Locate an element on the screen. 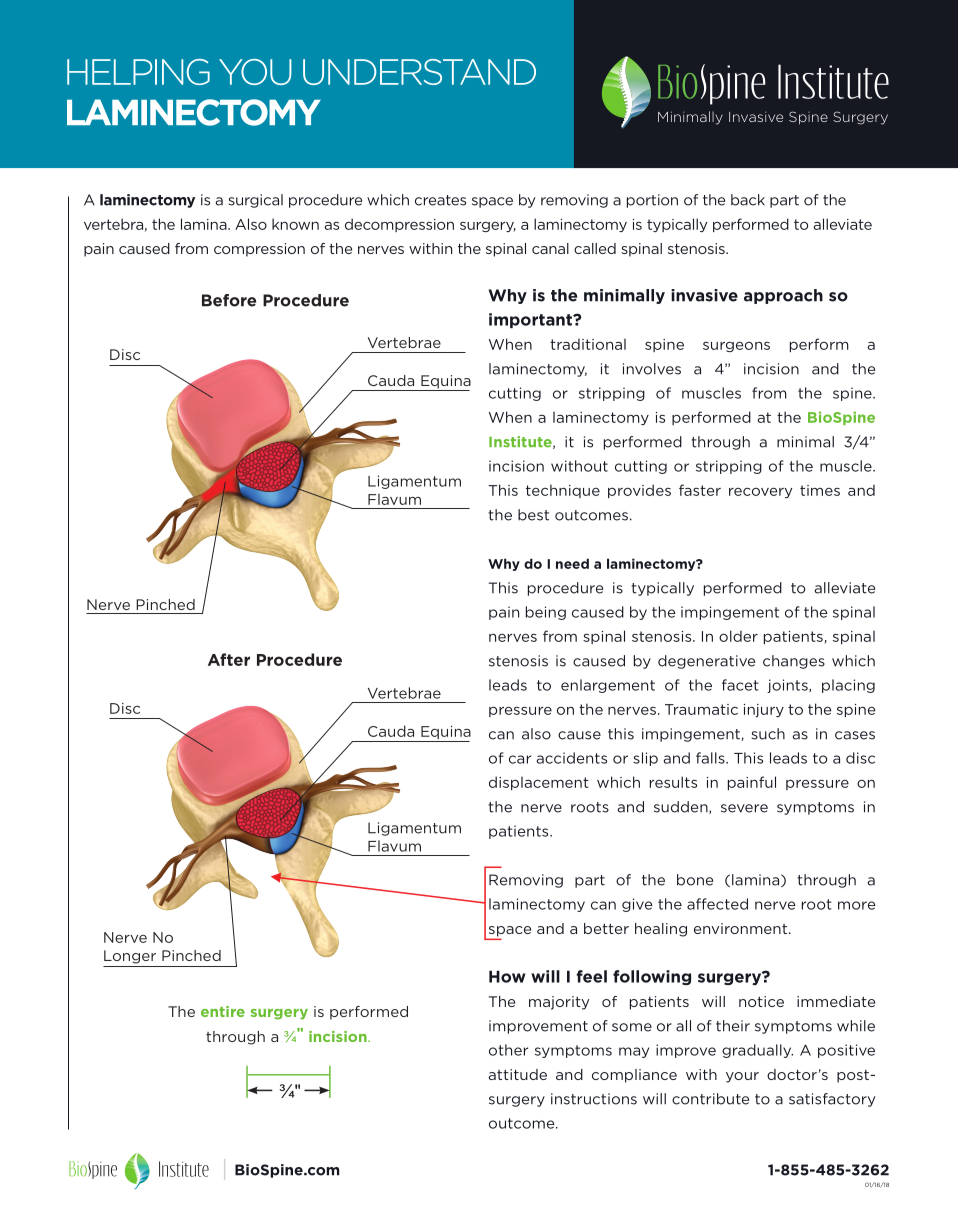 The height and width of the screenshot is (1232, 958). HELPING is located at coordinates (138, 72).
